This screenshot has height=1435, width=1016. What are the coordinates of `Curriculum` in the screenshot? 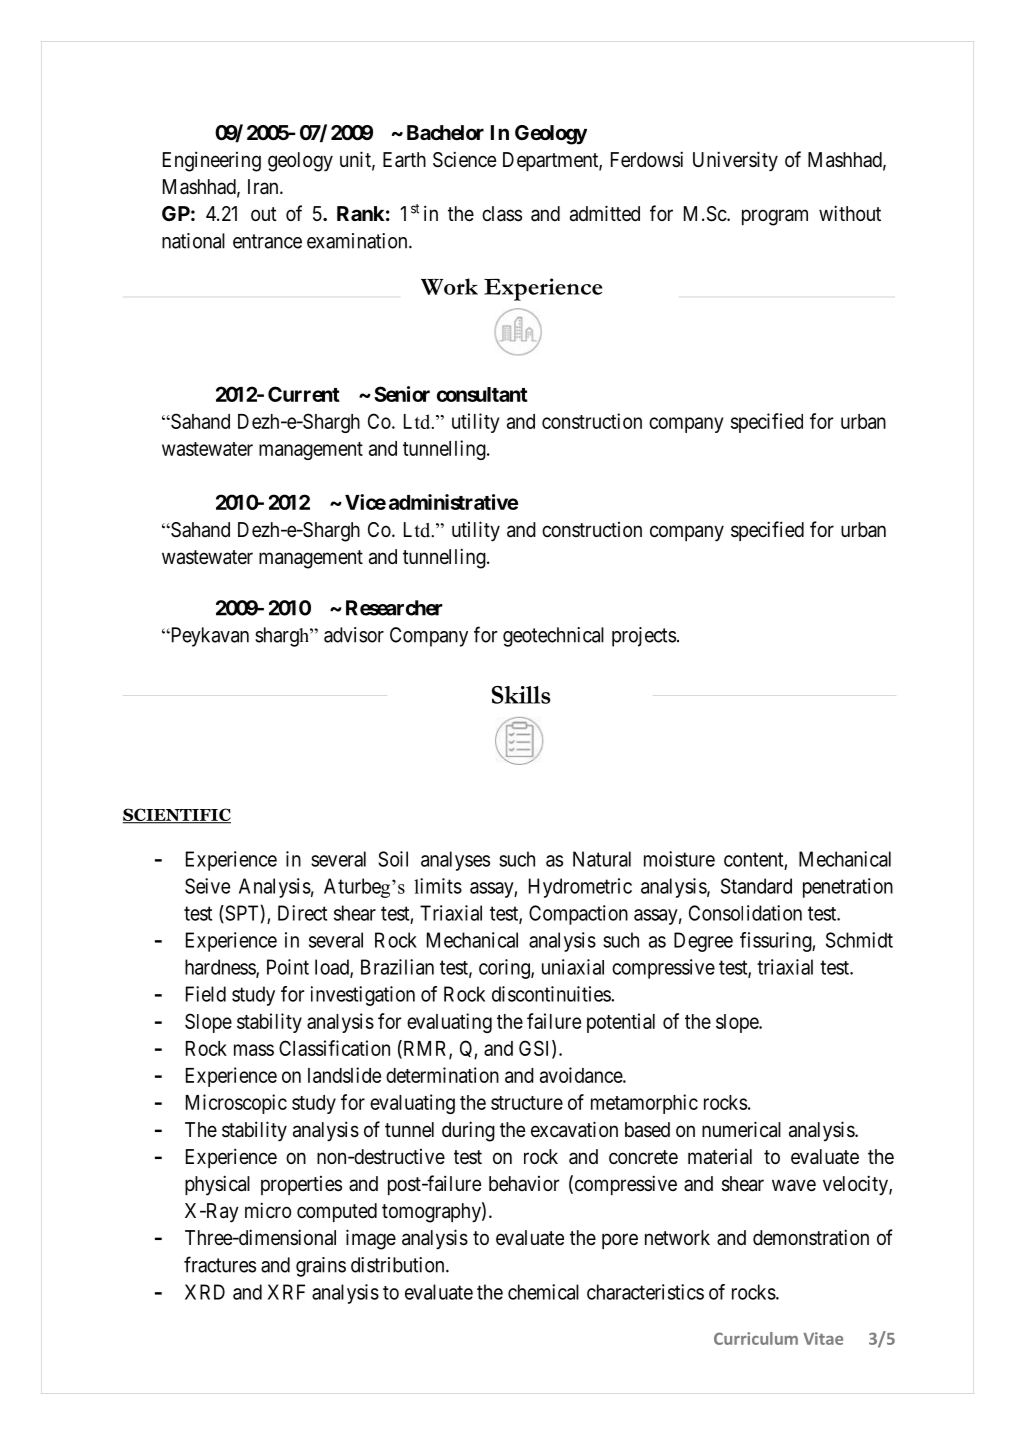 It's located at (756, 1338).
